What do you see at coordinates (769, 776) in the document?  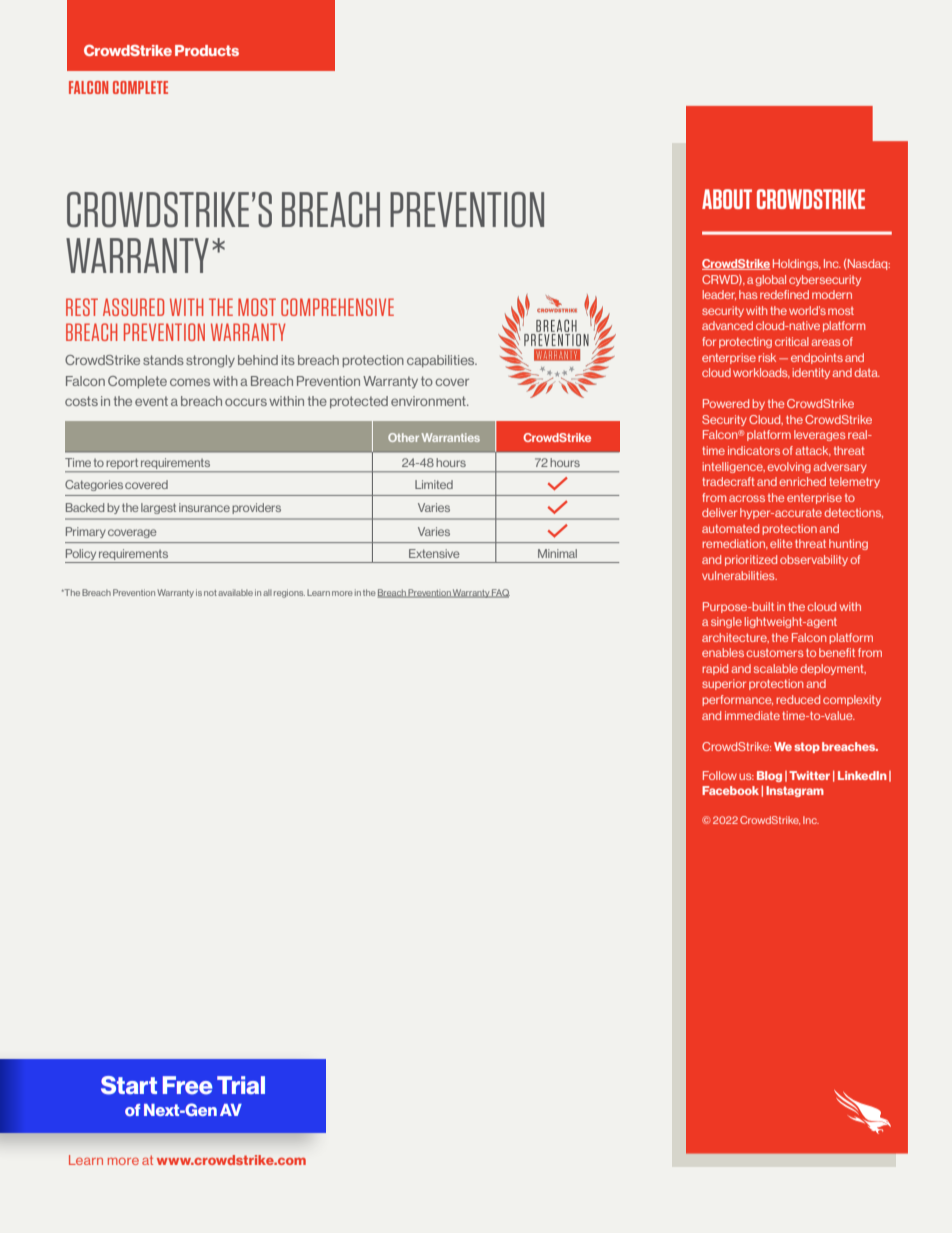 I see `Blog` at bounding box center [769, 776].
